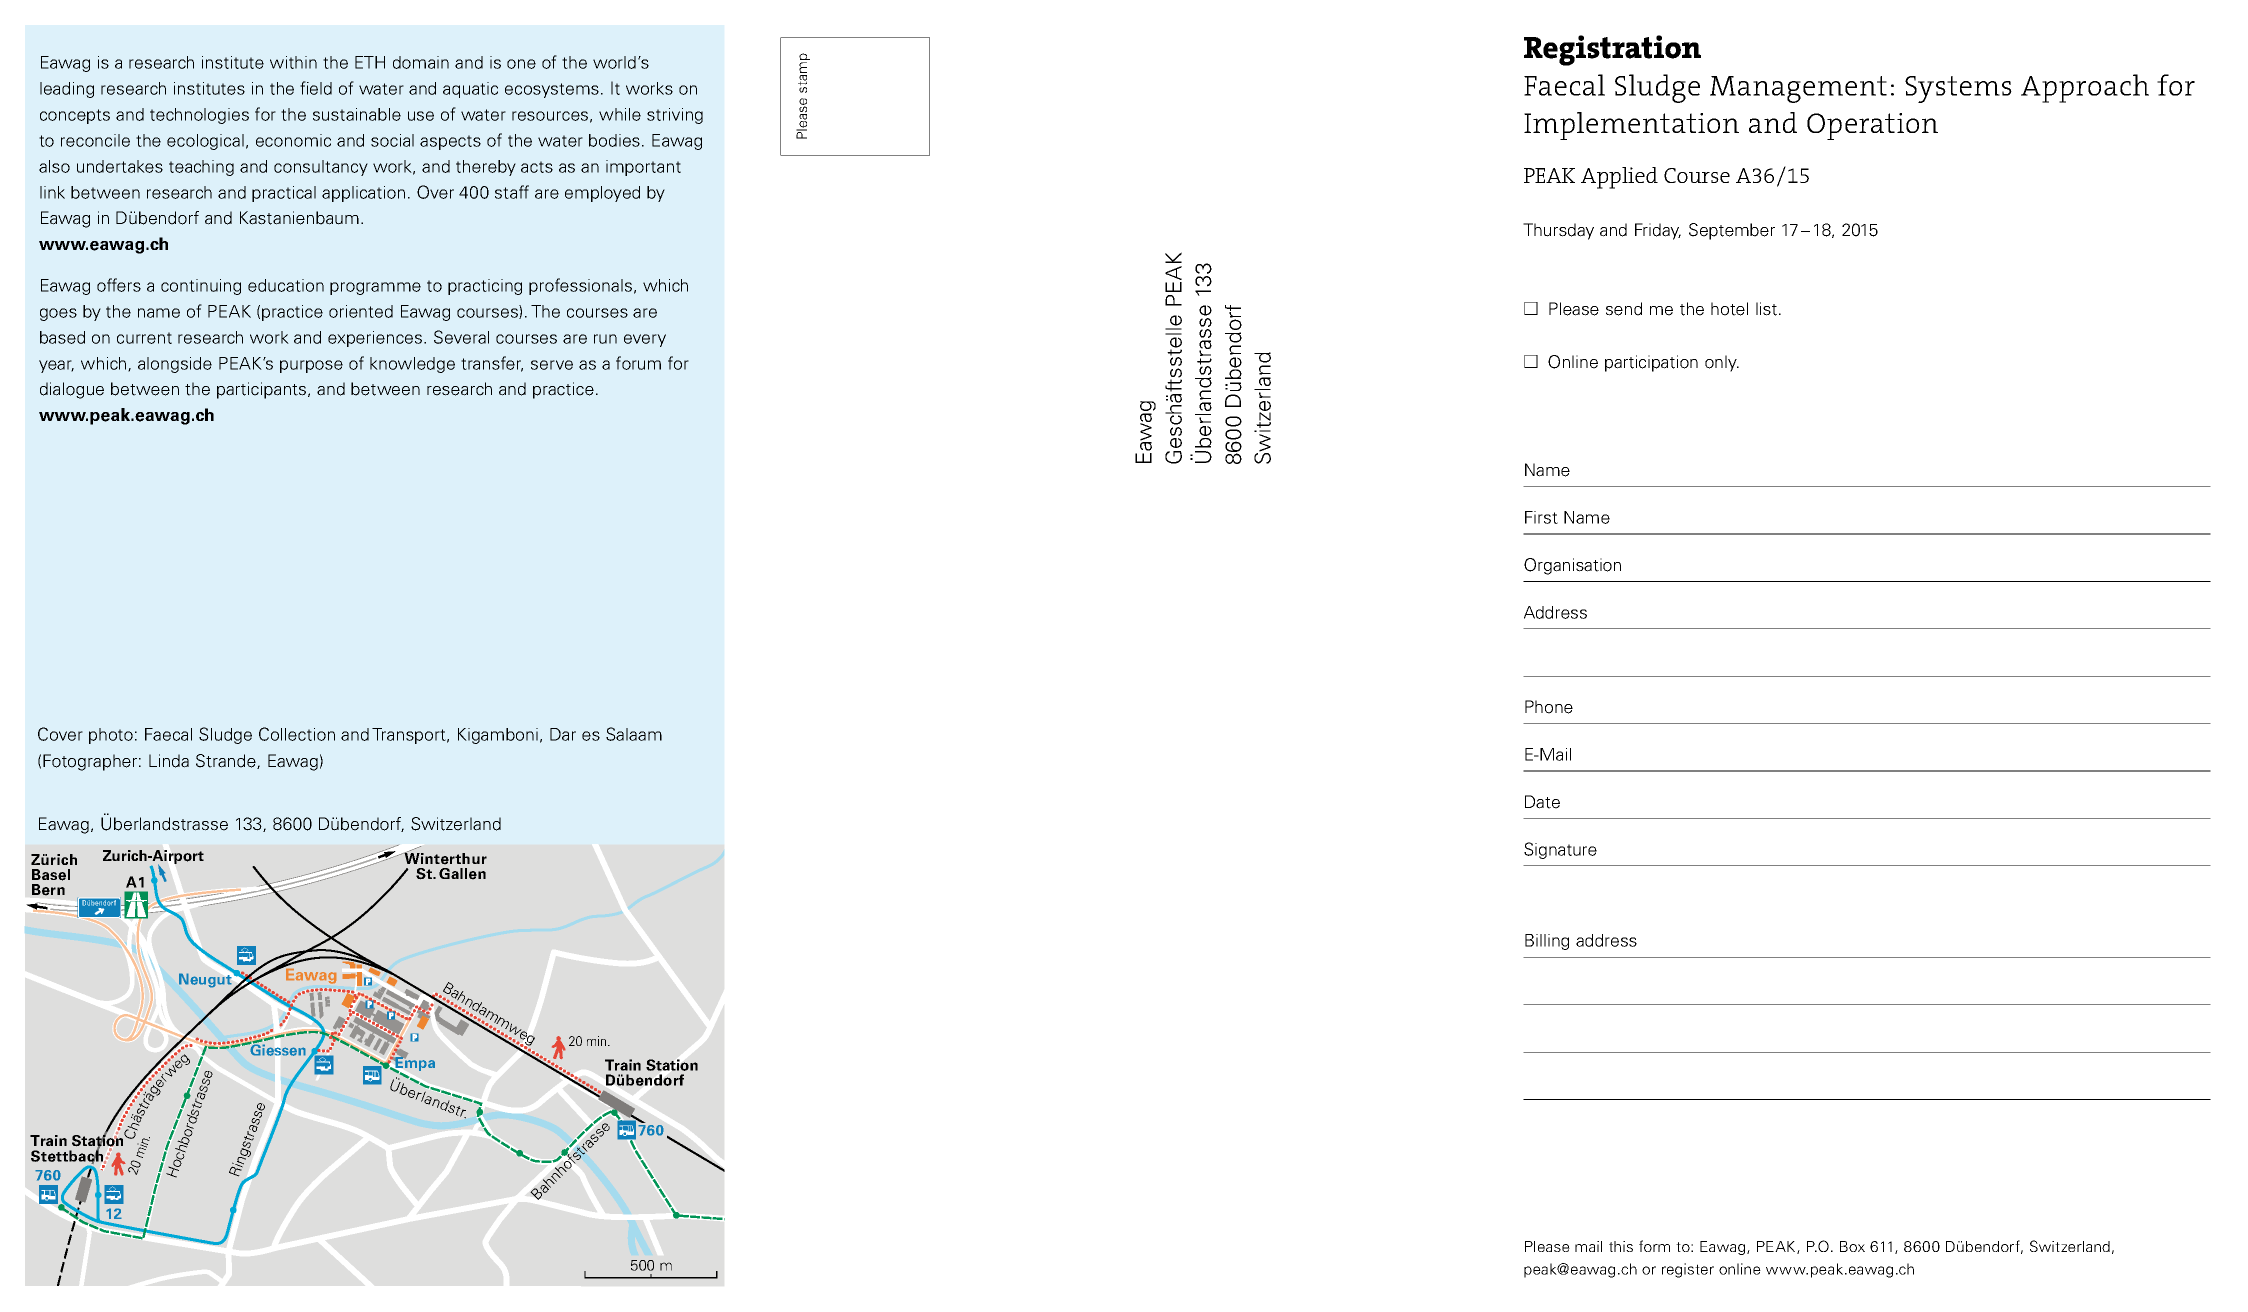  Describe the element at coordinates (1547, 942) in the page. I see `Billing` at that location.
